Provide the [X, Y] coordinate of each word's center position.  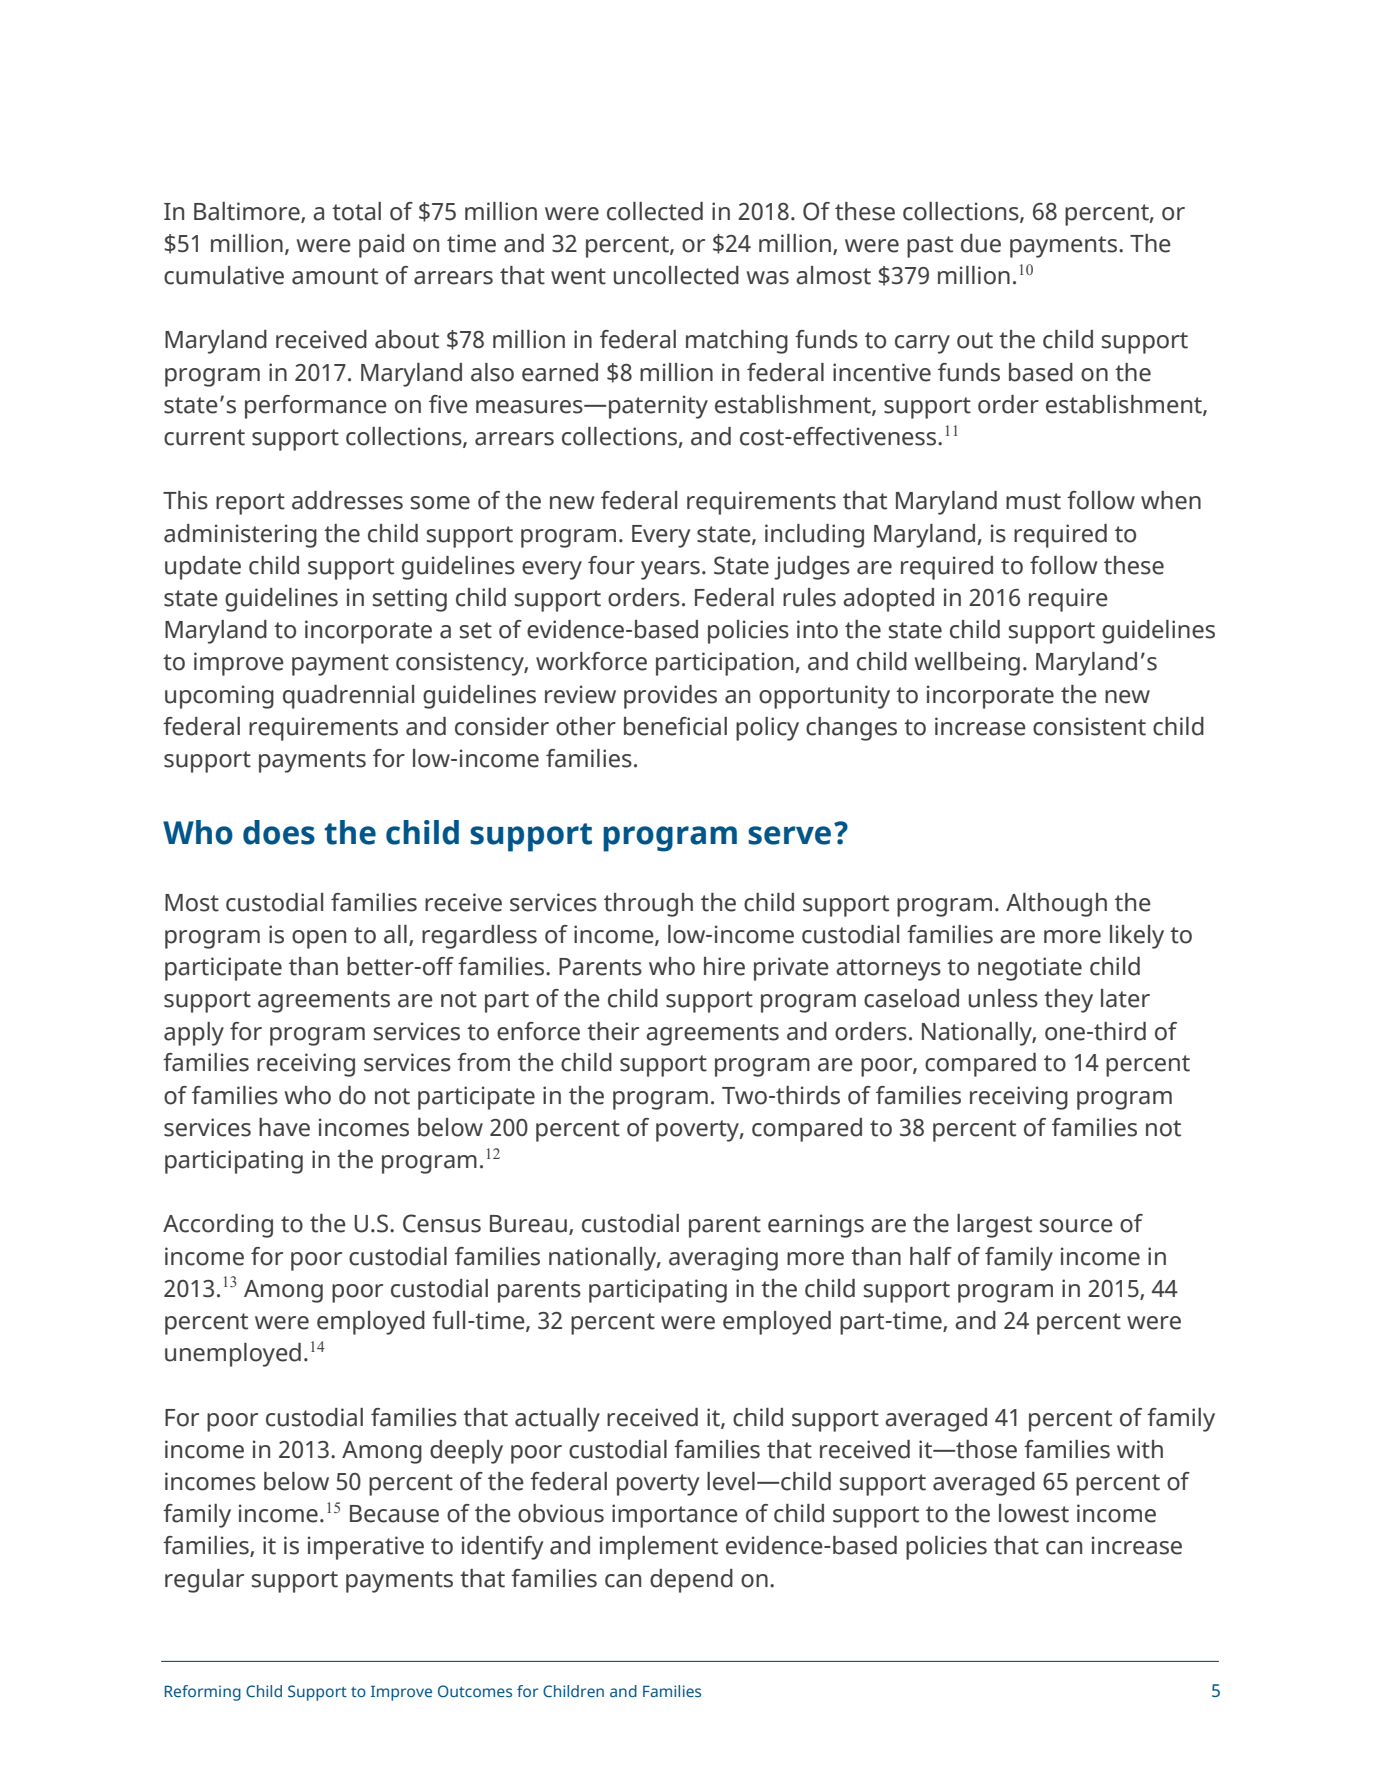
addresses [347, 500]
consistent [1089, 726]
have [284, 1127]
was [768, 278]
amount [335, 276]
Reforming [203, 1693]
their [613, 1031]
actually [557, 1420]
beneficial [675, 726]
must [1033, 501]
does [279, 832]
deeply [466, 1452]
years [670, 570]
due [981, 243]
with [1140, 1449]
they [1068, 1001]
